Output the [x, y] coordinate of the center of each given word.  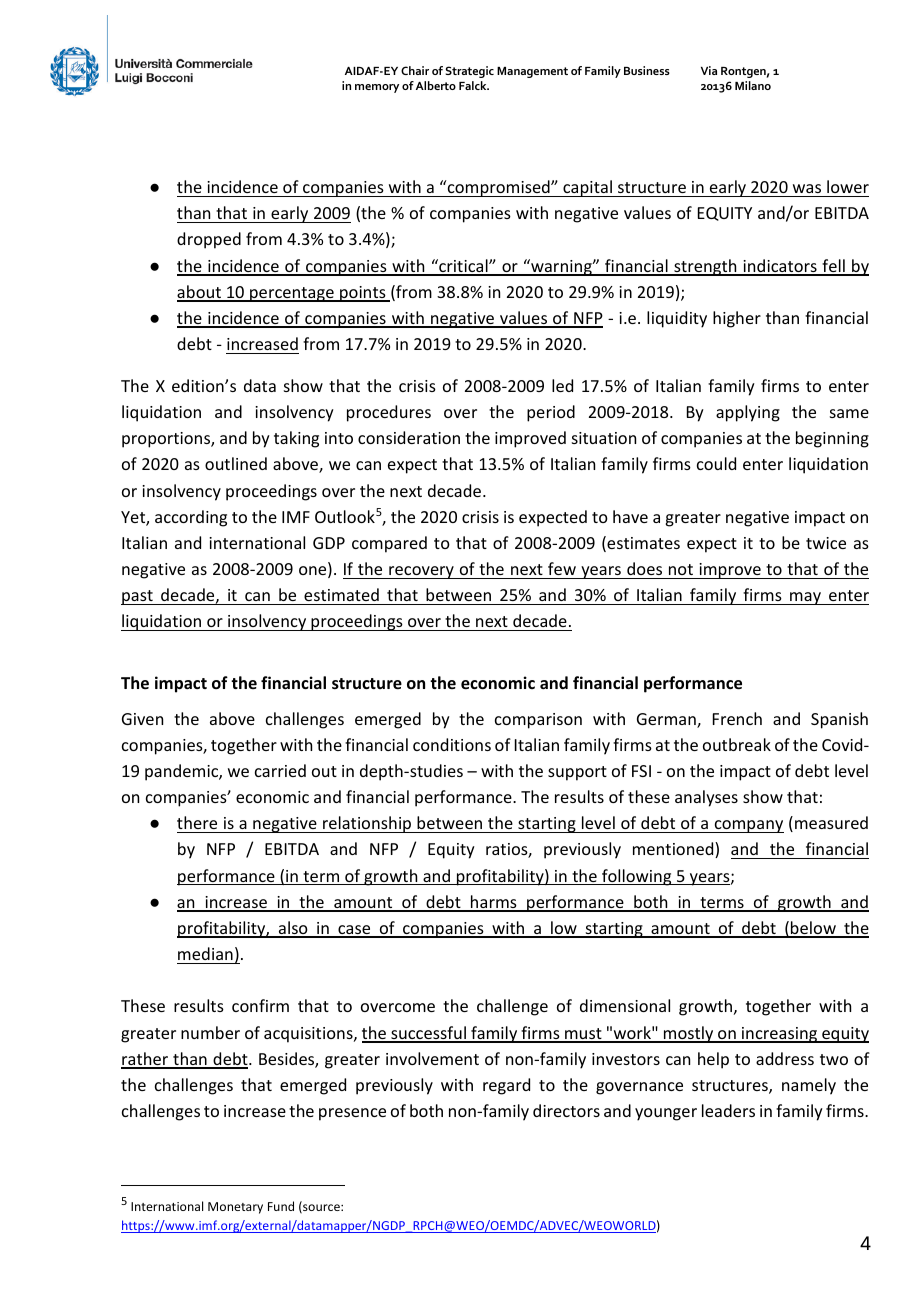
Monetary [235, 1208]
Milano [753, 85]
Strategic [469, 72]
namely [809, 1086]
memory [377, 88]
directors [566, 1110]
